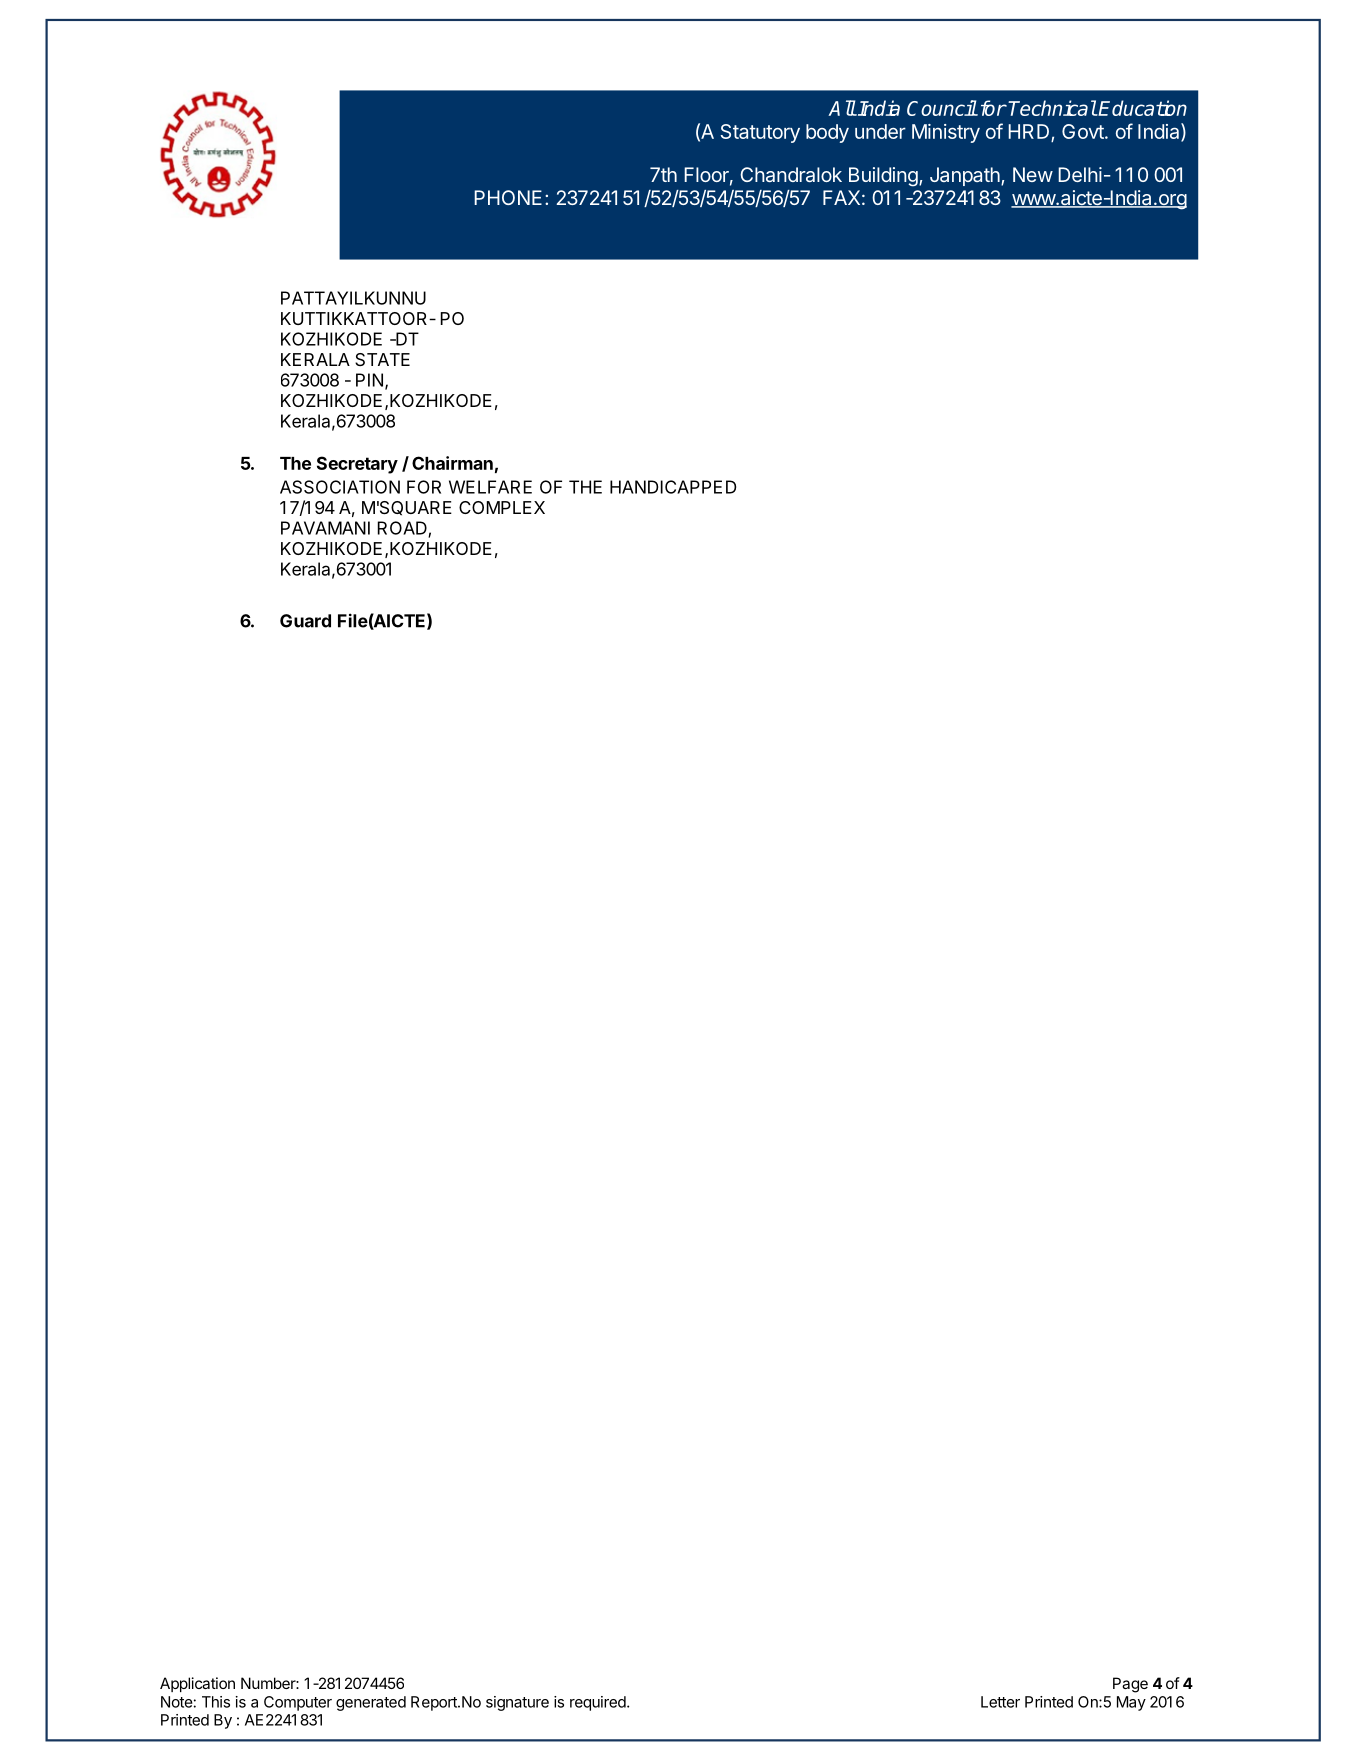 The height and width of the document is (1757, 1358). Describe the element at coordinates (760, 133) in the document. I see `Statutory` at that location.
